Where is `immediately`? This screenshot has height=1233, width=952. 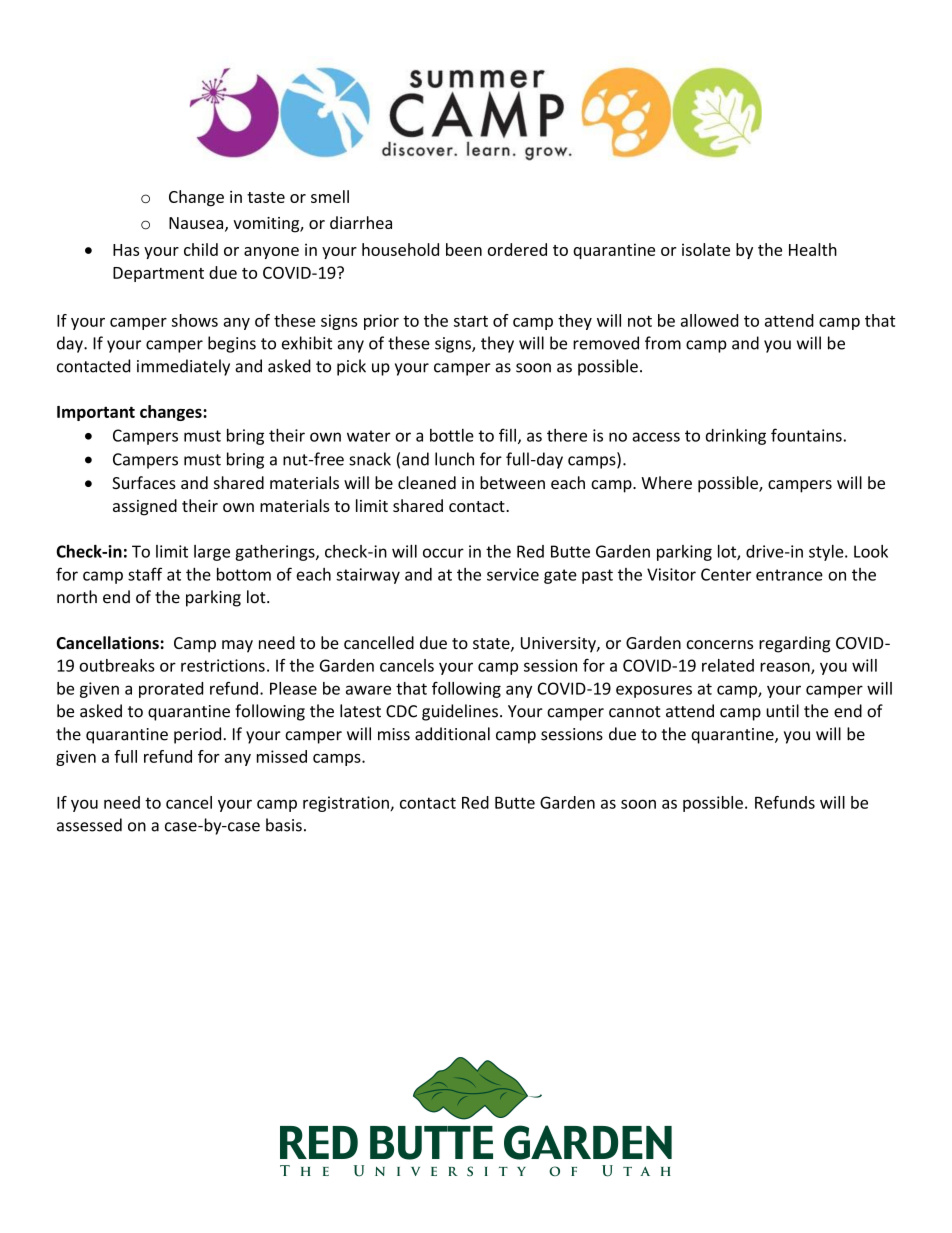 immediately is located at coordinates (183, 367).
